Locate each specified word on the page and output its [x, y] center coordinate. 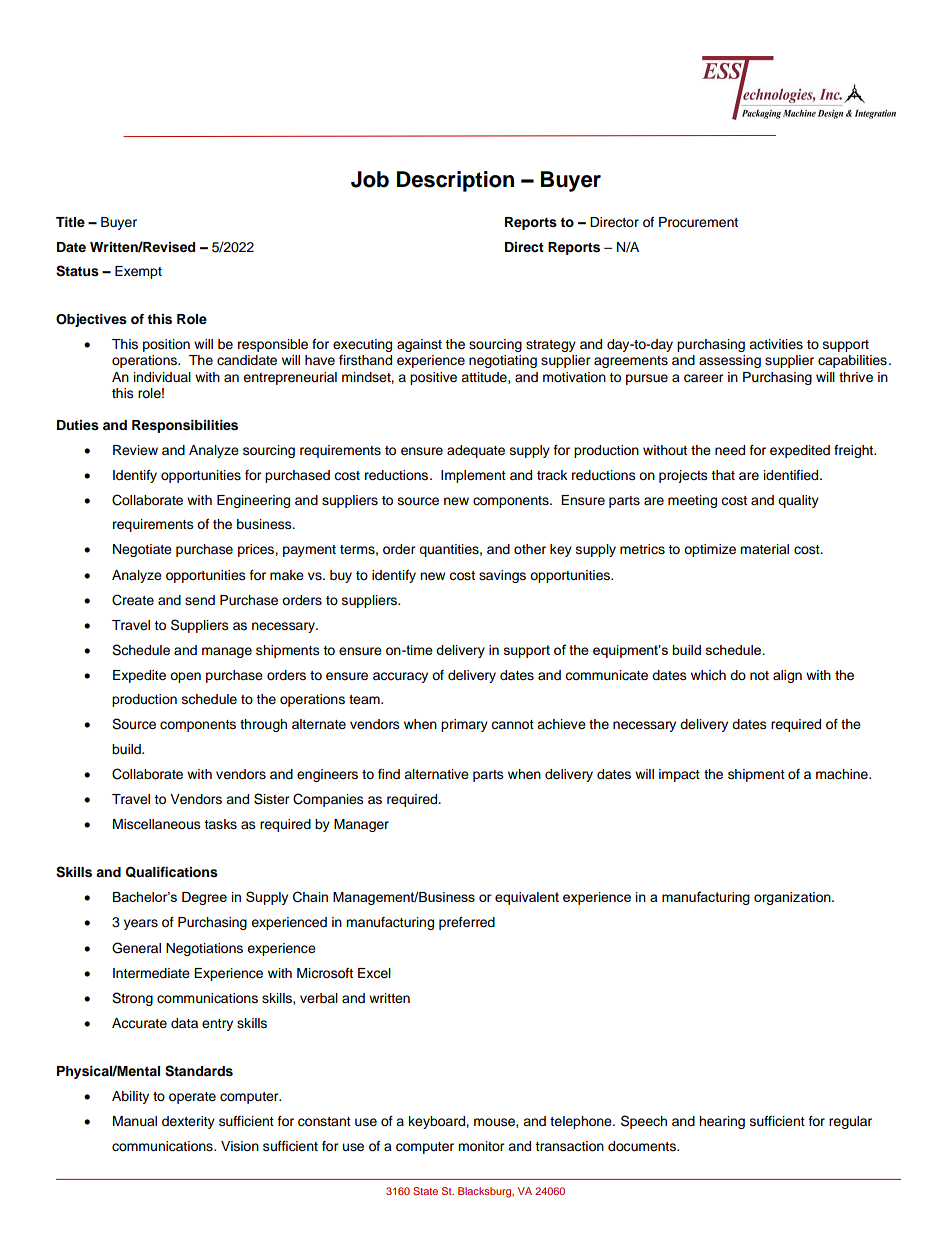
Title [70, 222]
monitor [481, 1146]
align [787, 676]
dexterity [188, 1122]
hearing [722, 1122]
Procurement [698, 222]
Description [455, 181]
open [185, 677]
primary [464, 725]
